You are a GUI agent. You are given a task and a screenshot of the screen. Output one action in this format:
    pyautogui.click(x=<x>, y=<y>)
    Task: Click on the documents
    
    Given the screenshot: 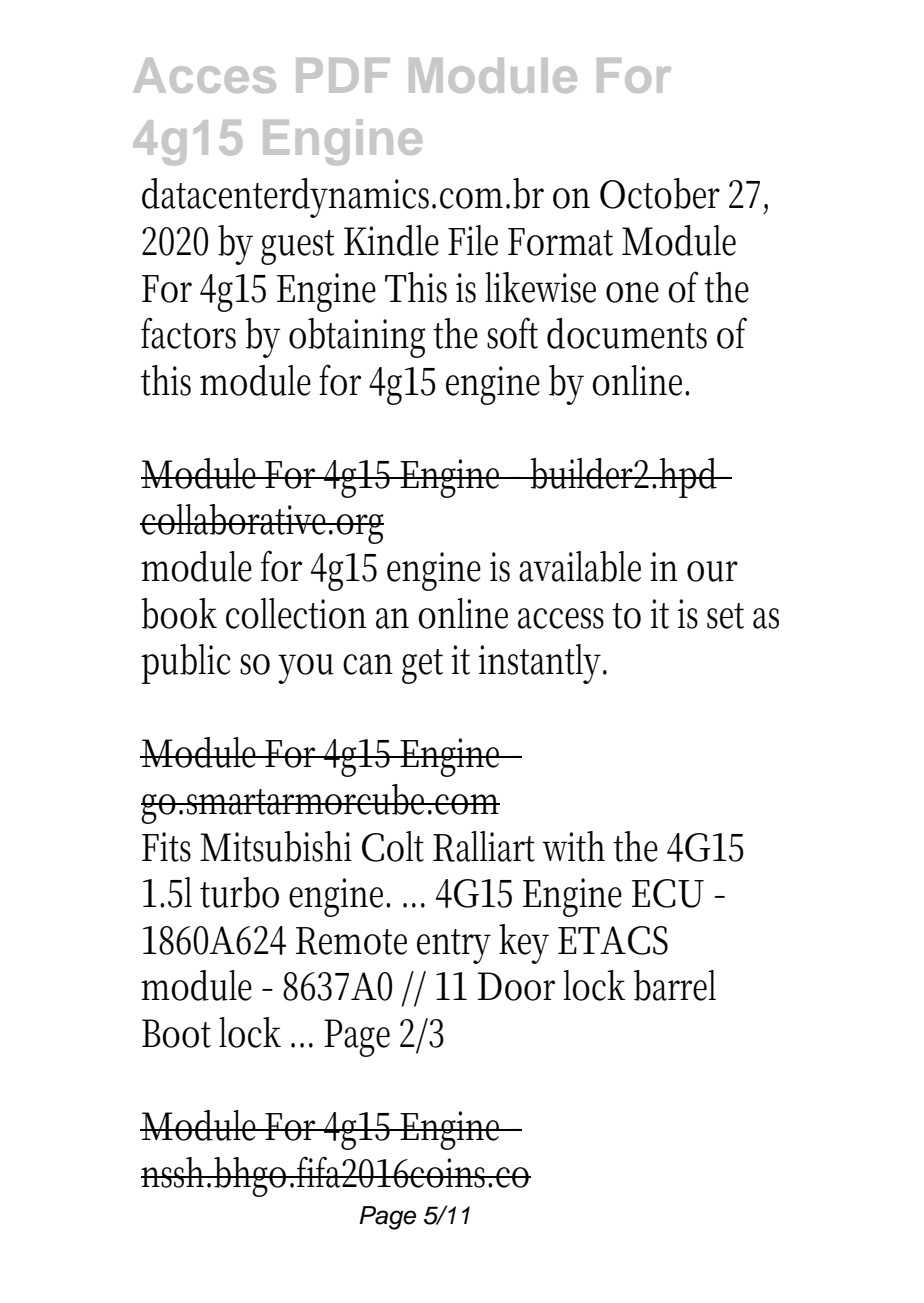 What is the action you would take?
    pyautogui.click(x=627, y=333)
